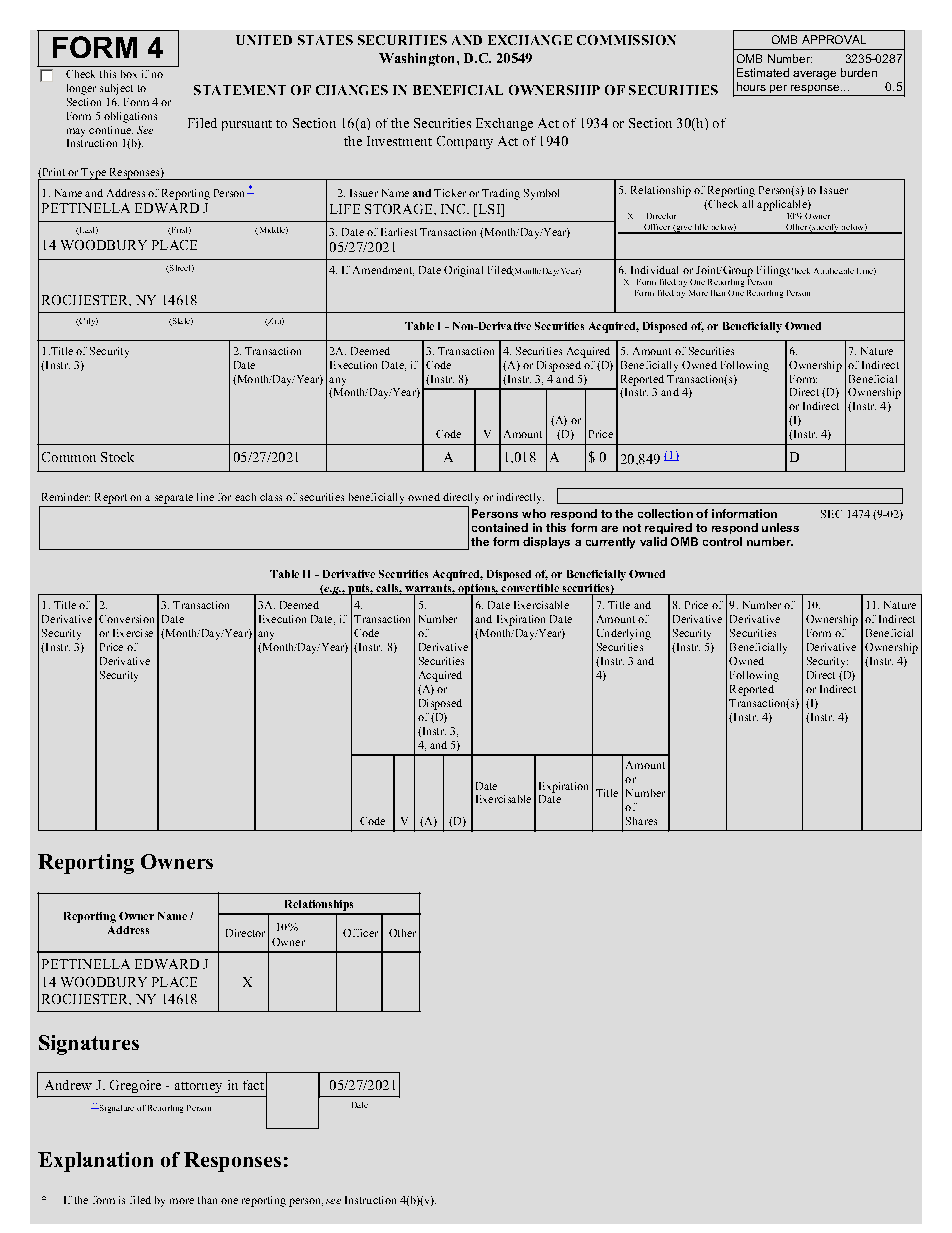 This screenshot has width=952, height=1233. What do you see at coordinates (641, 821) in the screenshot?
I see `Shares` at bounding box center [641, 821].
